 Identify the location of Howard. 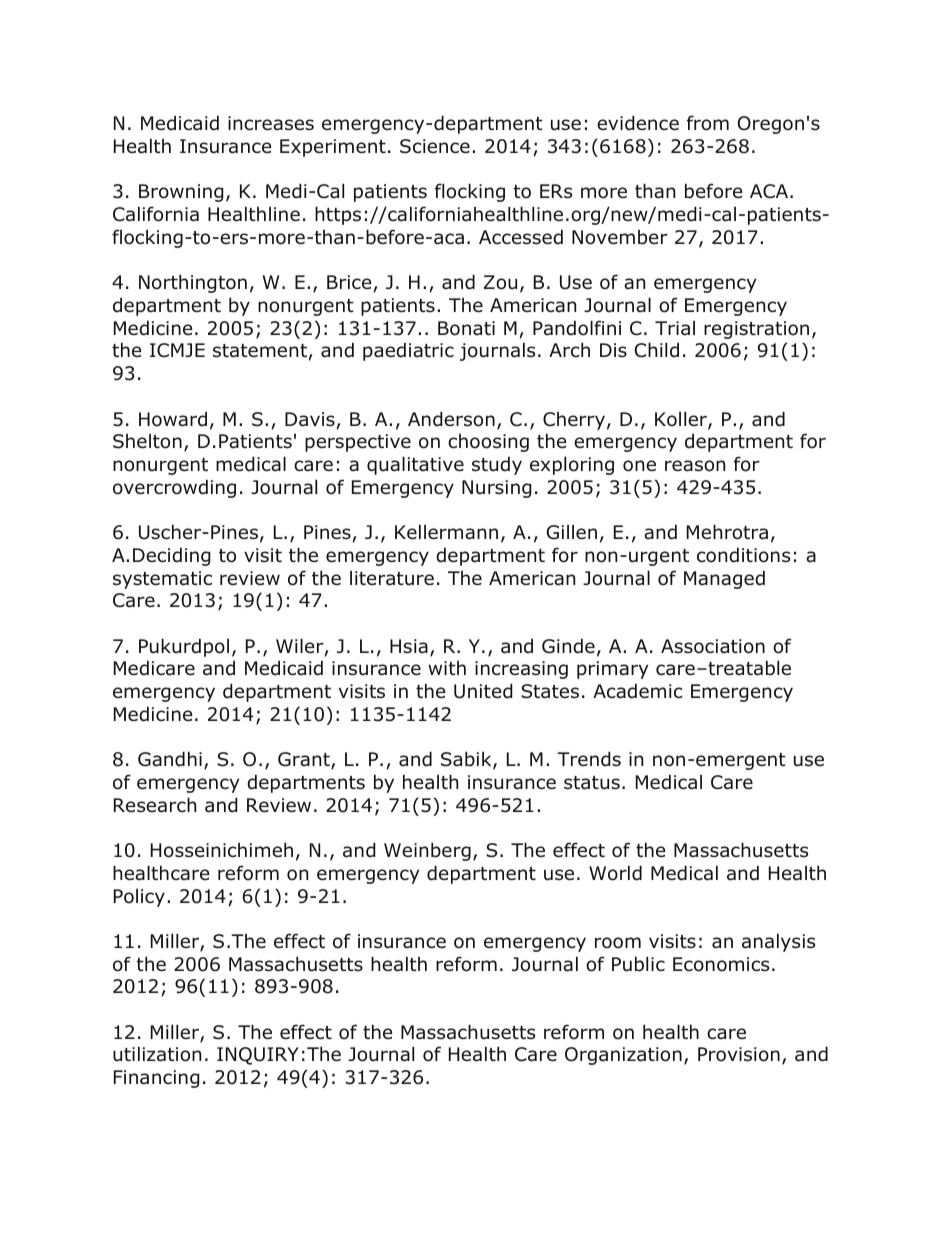
(173, 419).
